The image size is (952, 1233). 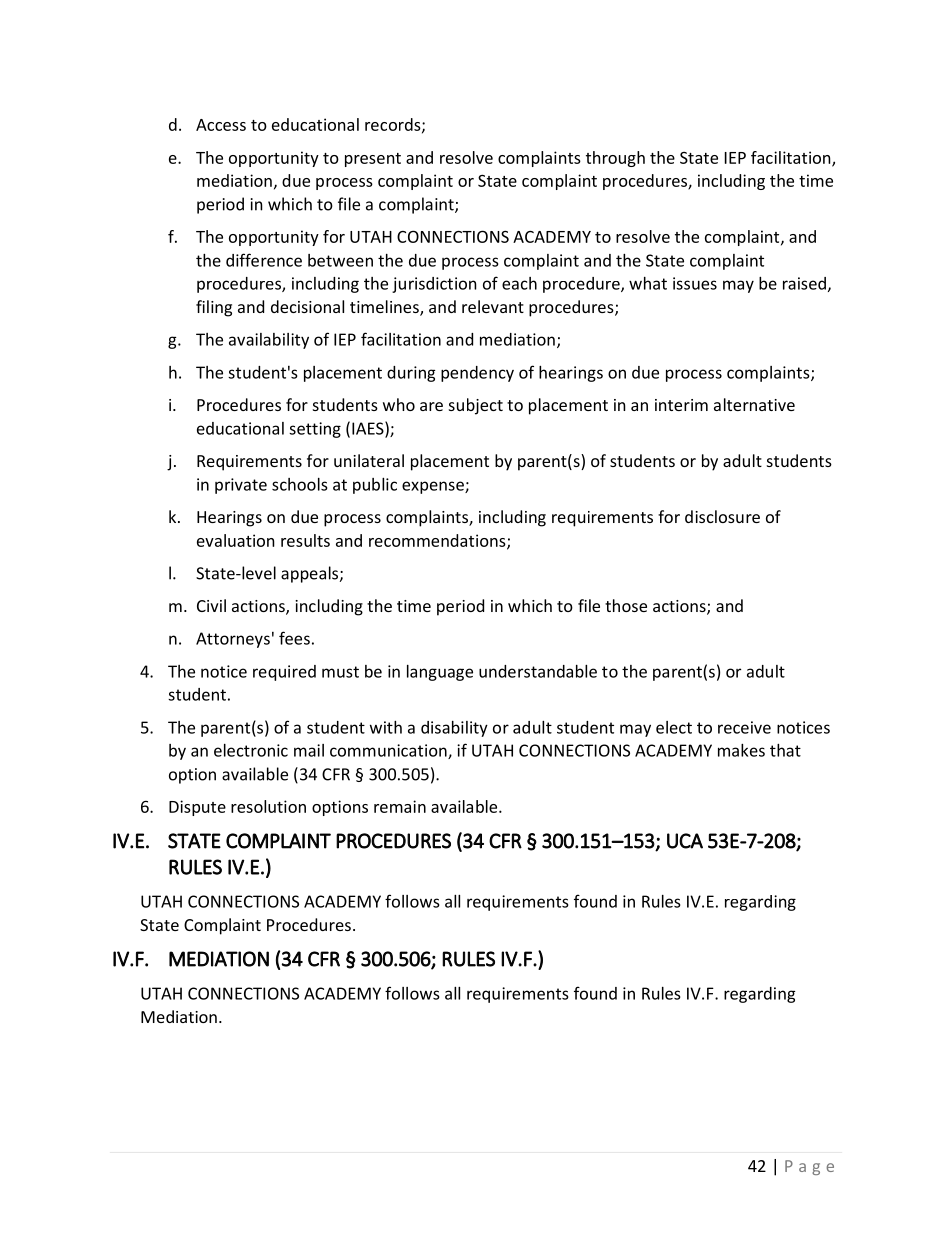 What do you see at coordinates (268, 806) in the document?
I see `resolution` at bounding box center [268, 806].
